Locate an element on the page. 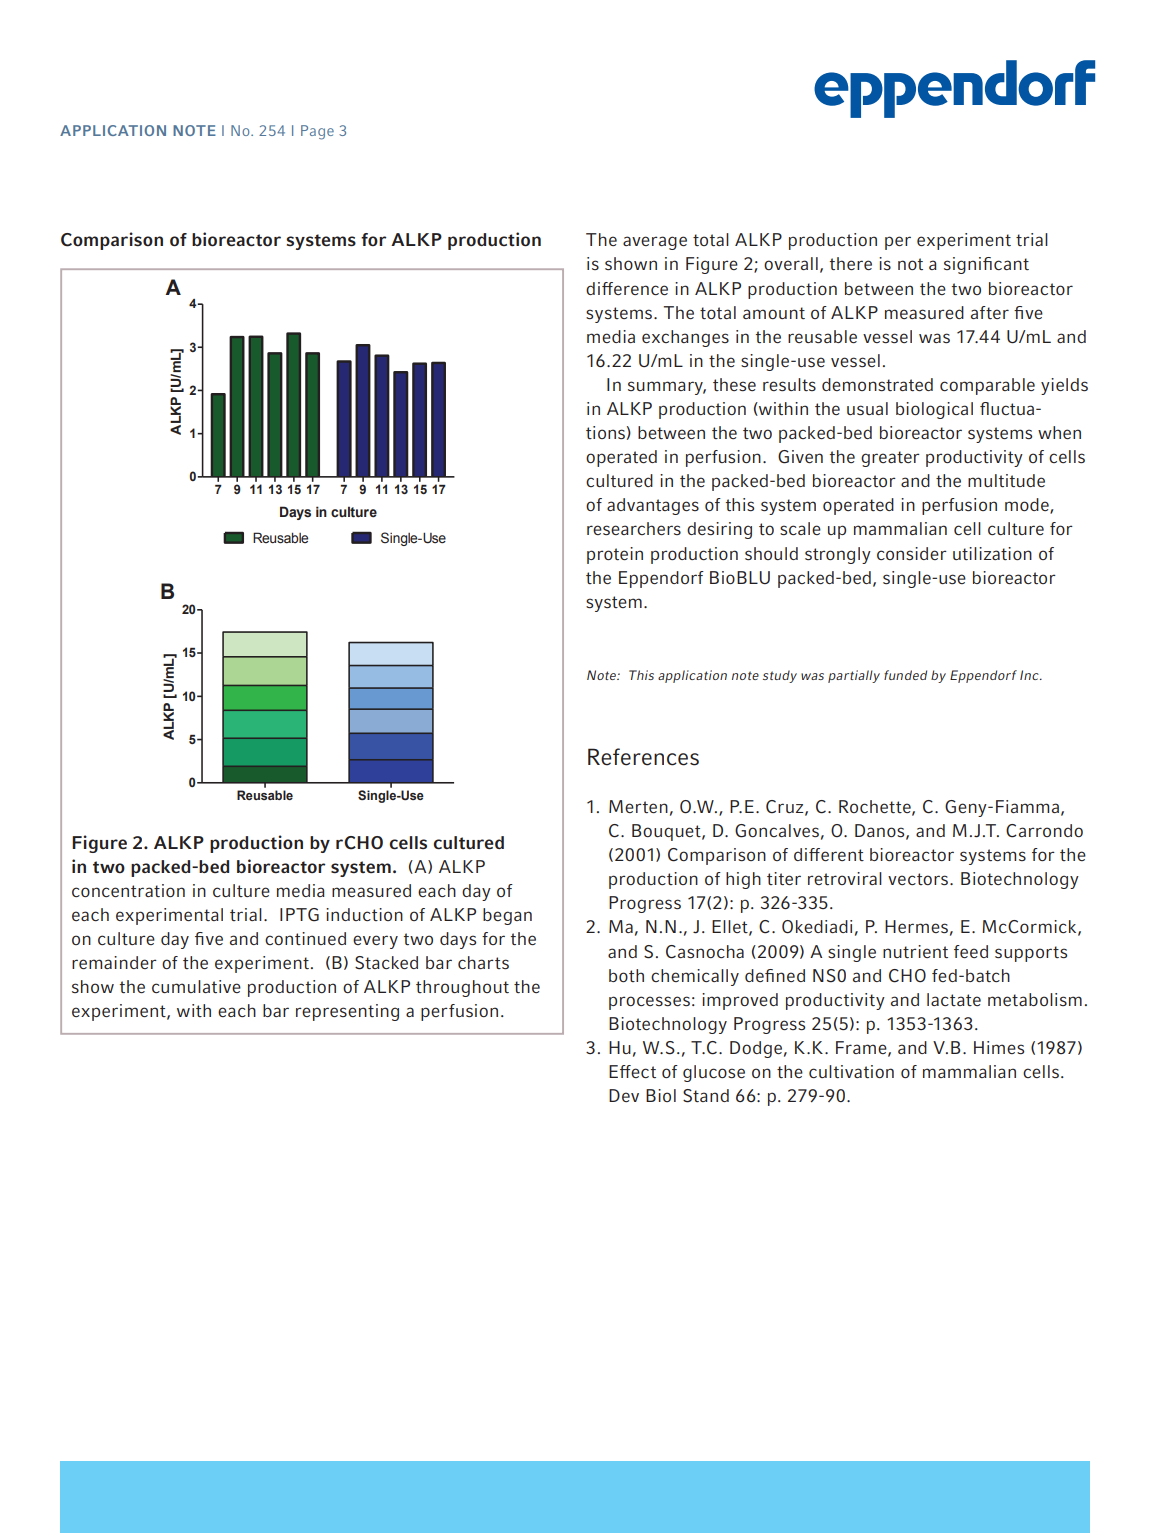 This document has height=1533, width=1150. usual is located at coordinates (867, 408).
